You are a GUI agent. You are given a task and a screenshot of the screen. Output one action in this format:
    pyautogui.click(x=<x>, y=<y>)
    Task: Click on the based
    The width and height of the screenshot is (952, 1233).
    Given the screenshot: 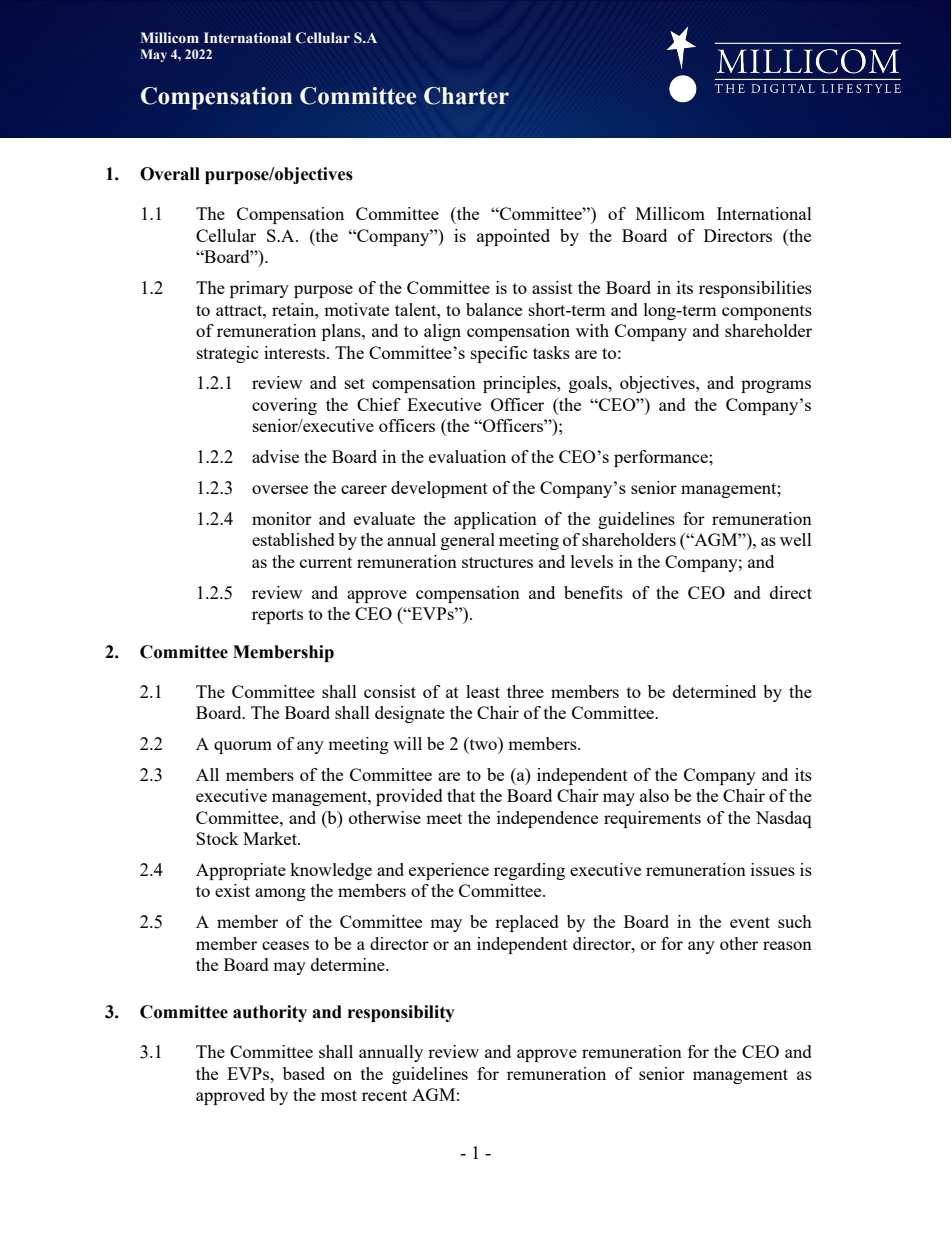 What is the action you would take?
    pyautogui.click(x=304, y=1073)
